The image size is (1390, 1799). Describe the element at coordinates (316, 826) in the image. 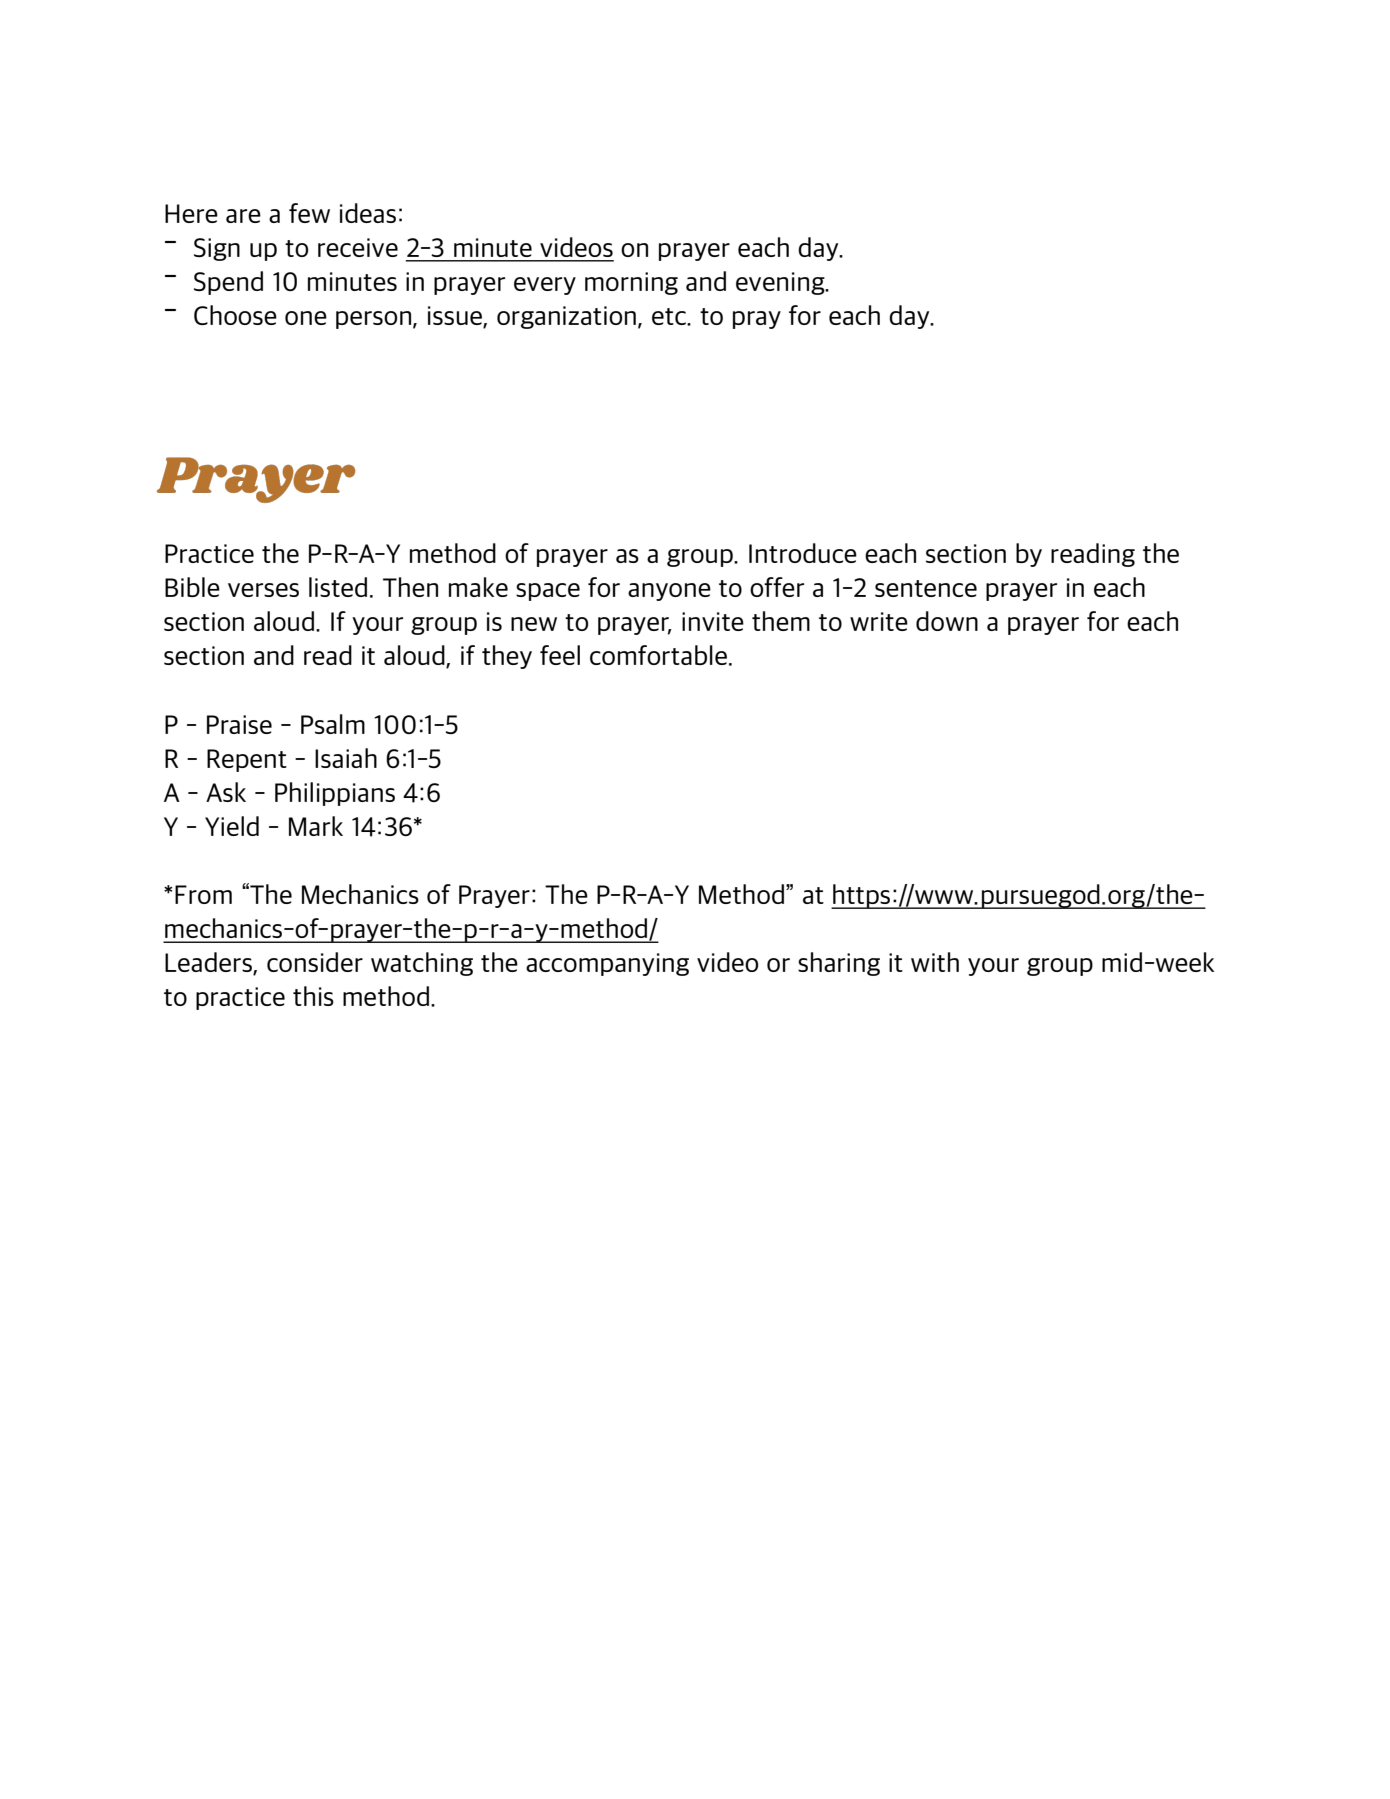

I see `Mark` at that location.
